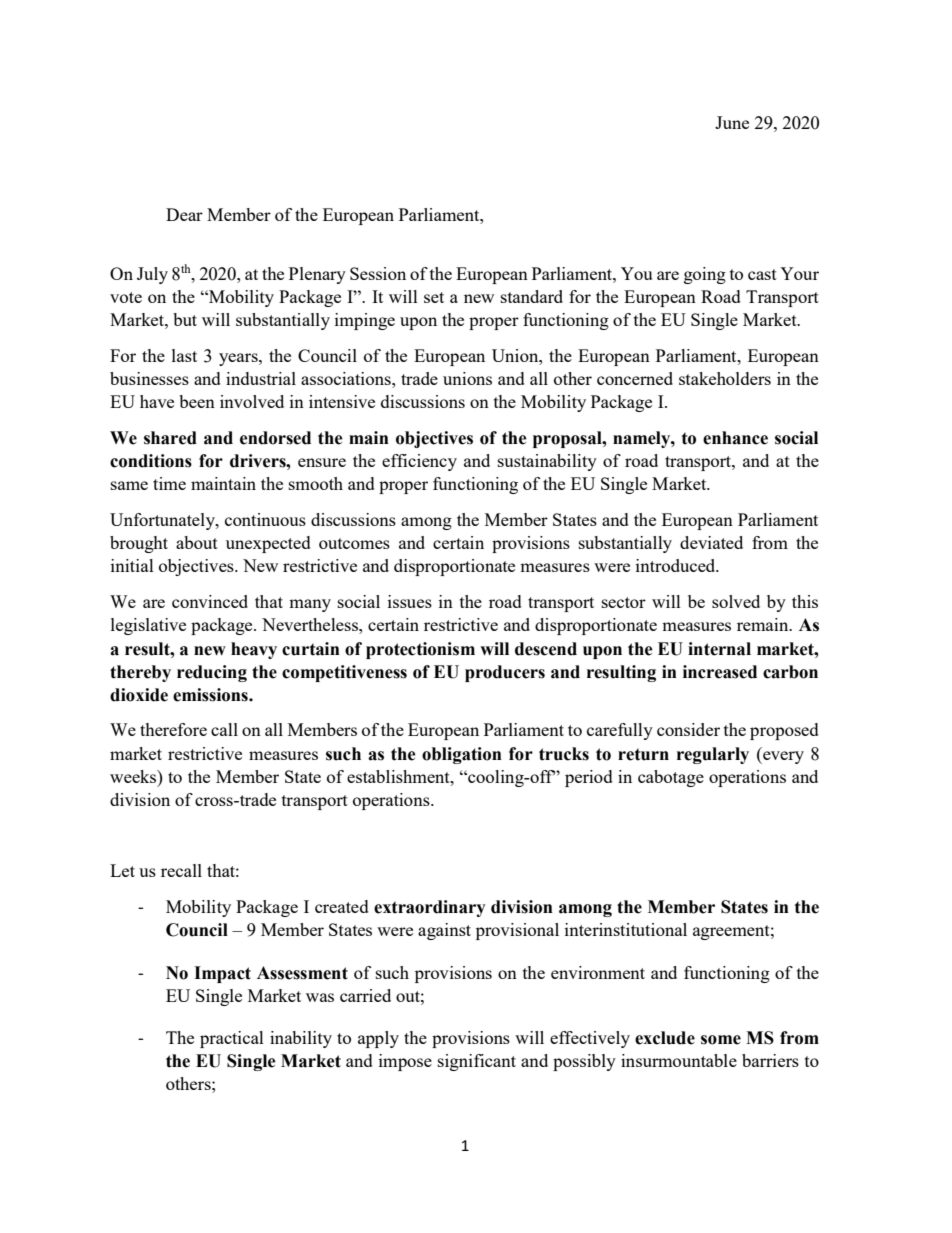  What do you see at coordinates (736, 601) in the page?
I see `solved` at bounding box center [736, 601].
